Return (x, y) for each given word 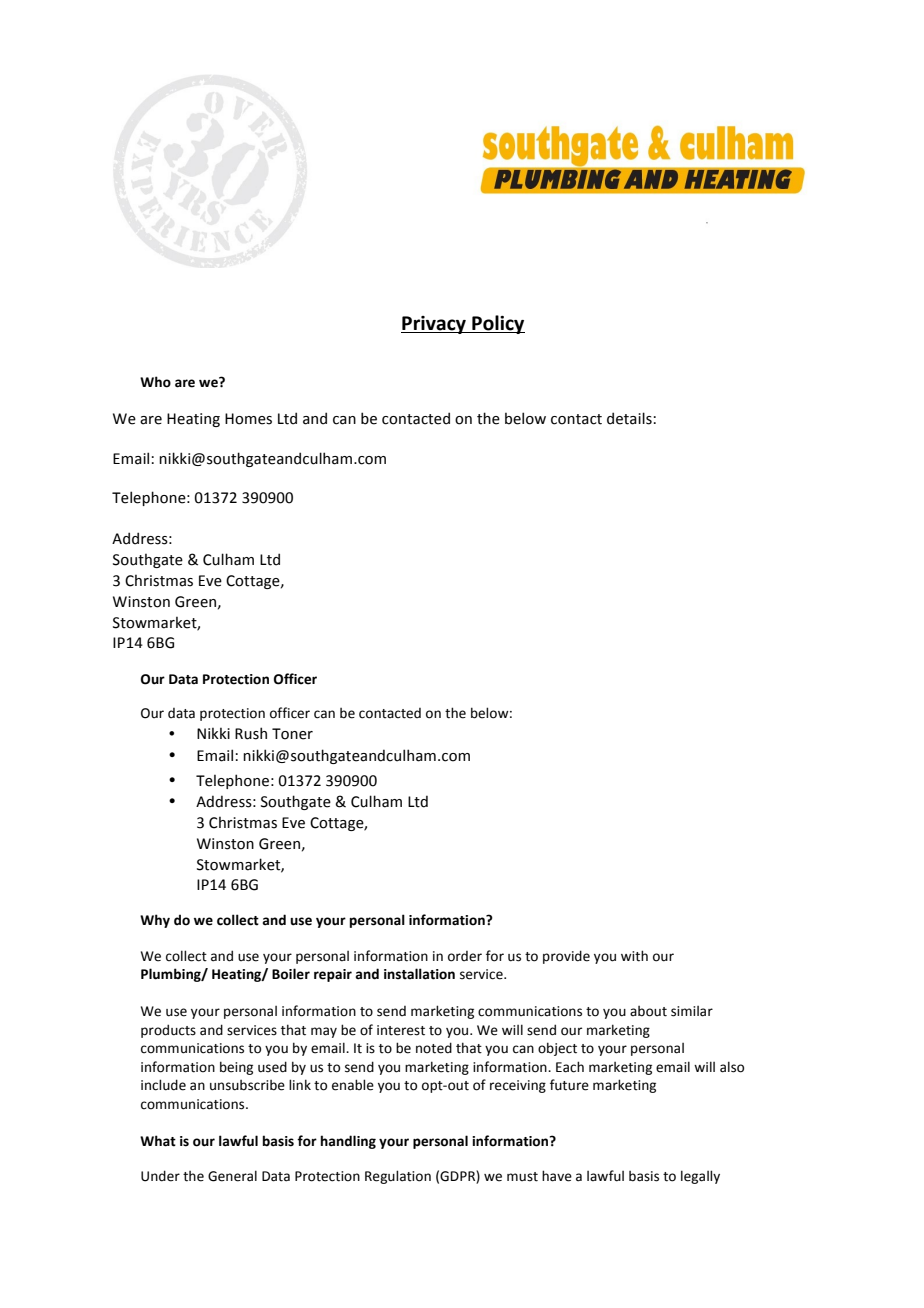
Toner (292, 734)
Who (155, 382)
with (634, 956)
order (465, 956)
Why (155, 921)
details (629, 418)
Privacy (434, 325)
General (232, 1176)
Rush (251, 733)
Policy (497, 324)
